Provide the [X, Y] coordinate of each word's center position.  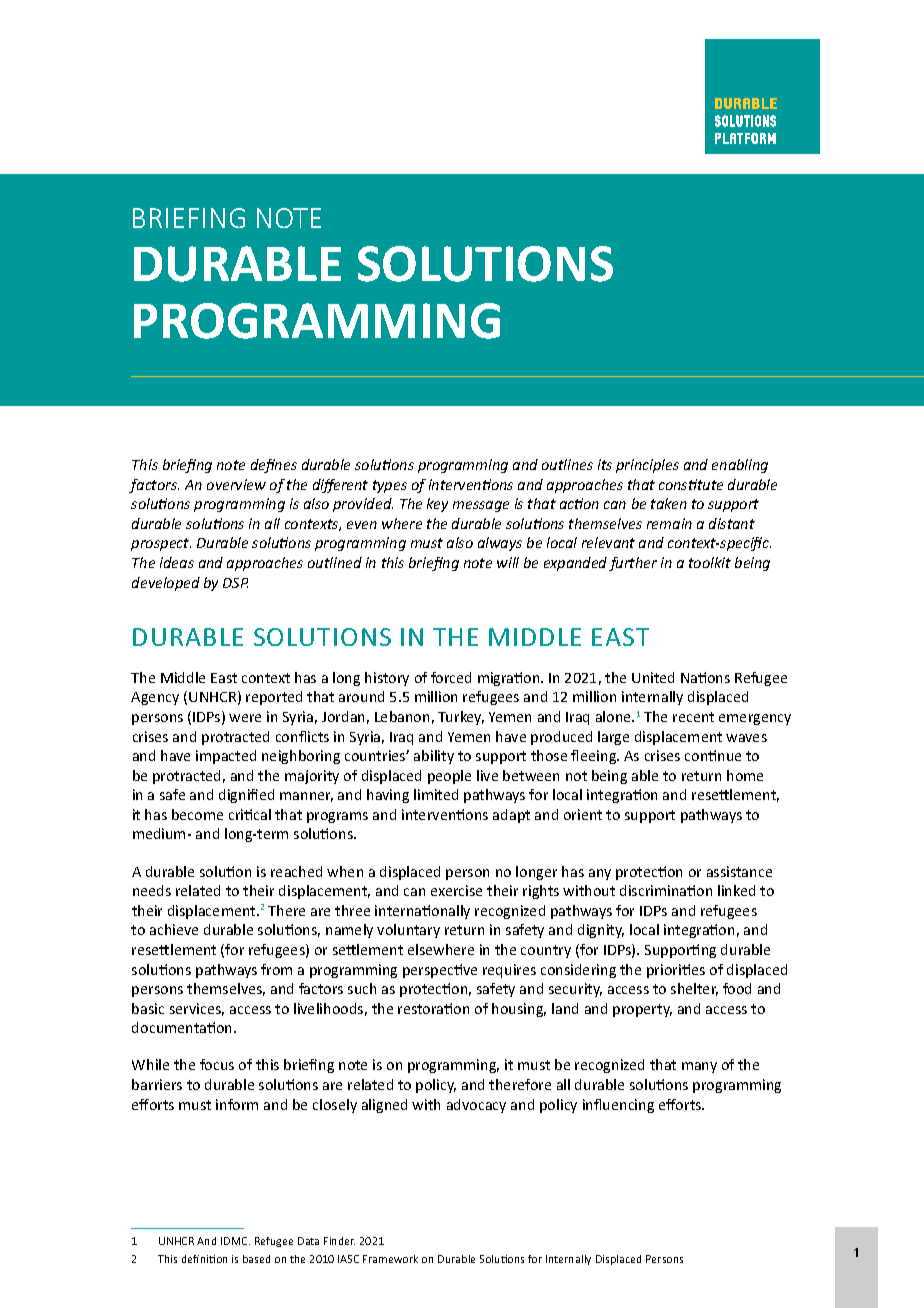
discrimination [666, 890]
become [197, 814]
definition [204, 1259]
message [481, 506]
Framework [390, 1259]
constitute [691, 484]
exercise [456, 890]
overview [236, 484]
